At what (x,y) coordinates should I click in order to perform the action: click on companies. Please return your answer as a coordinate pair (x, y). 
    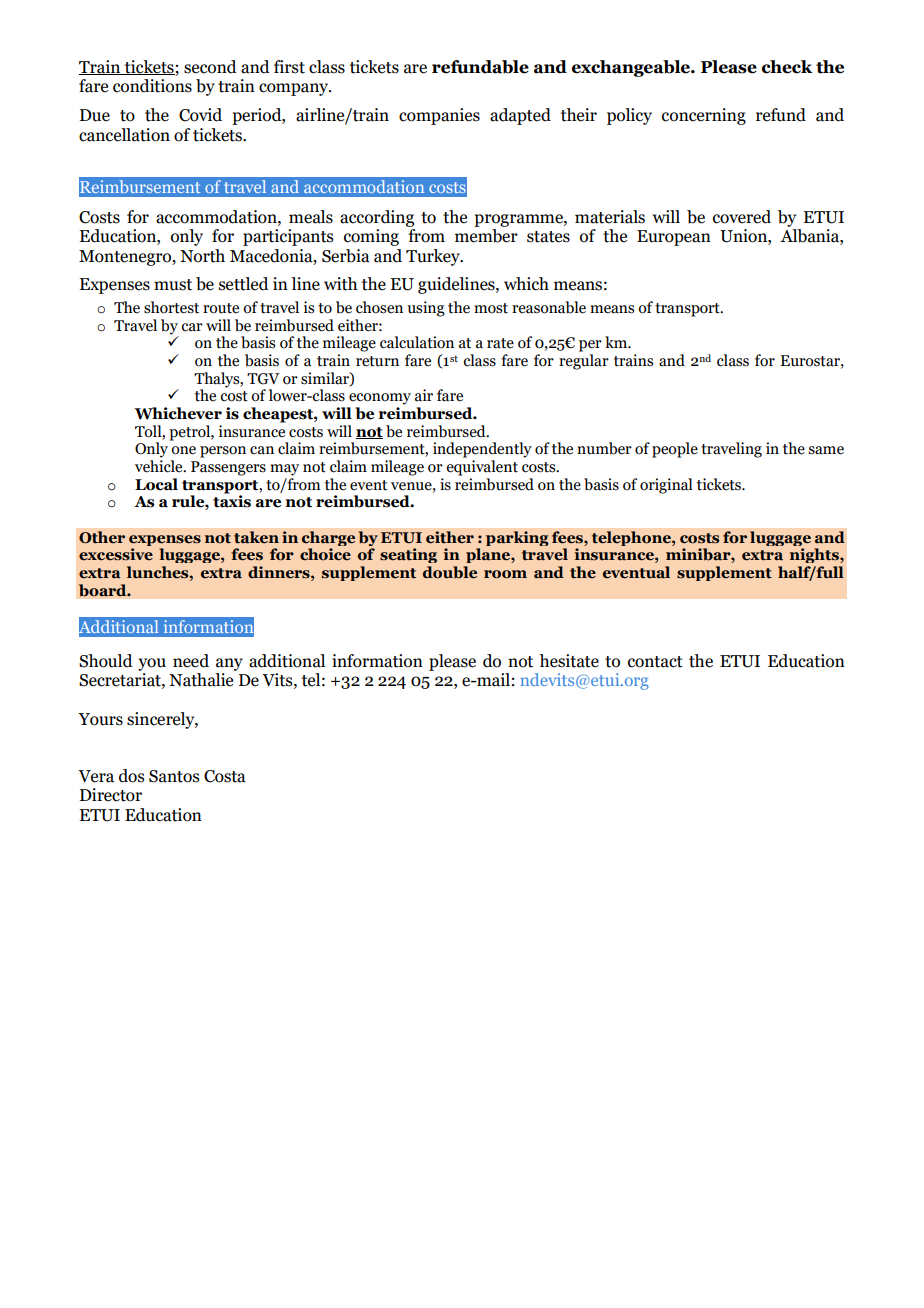
    Looking at the image, I should click on (439, 116).
